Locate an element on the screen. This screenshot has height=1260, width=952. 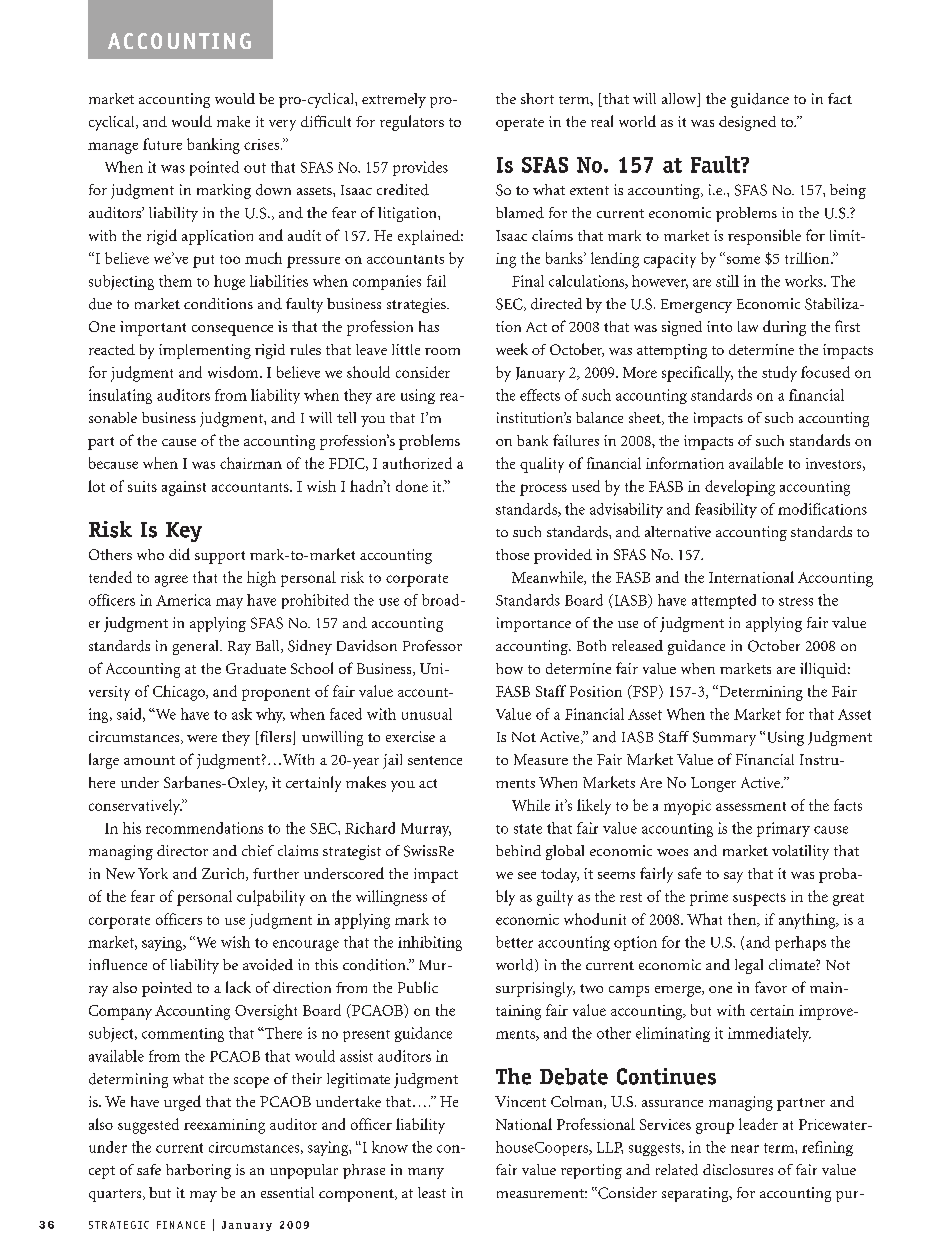
harboring is located at coordinates (198, 1171).
